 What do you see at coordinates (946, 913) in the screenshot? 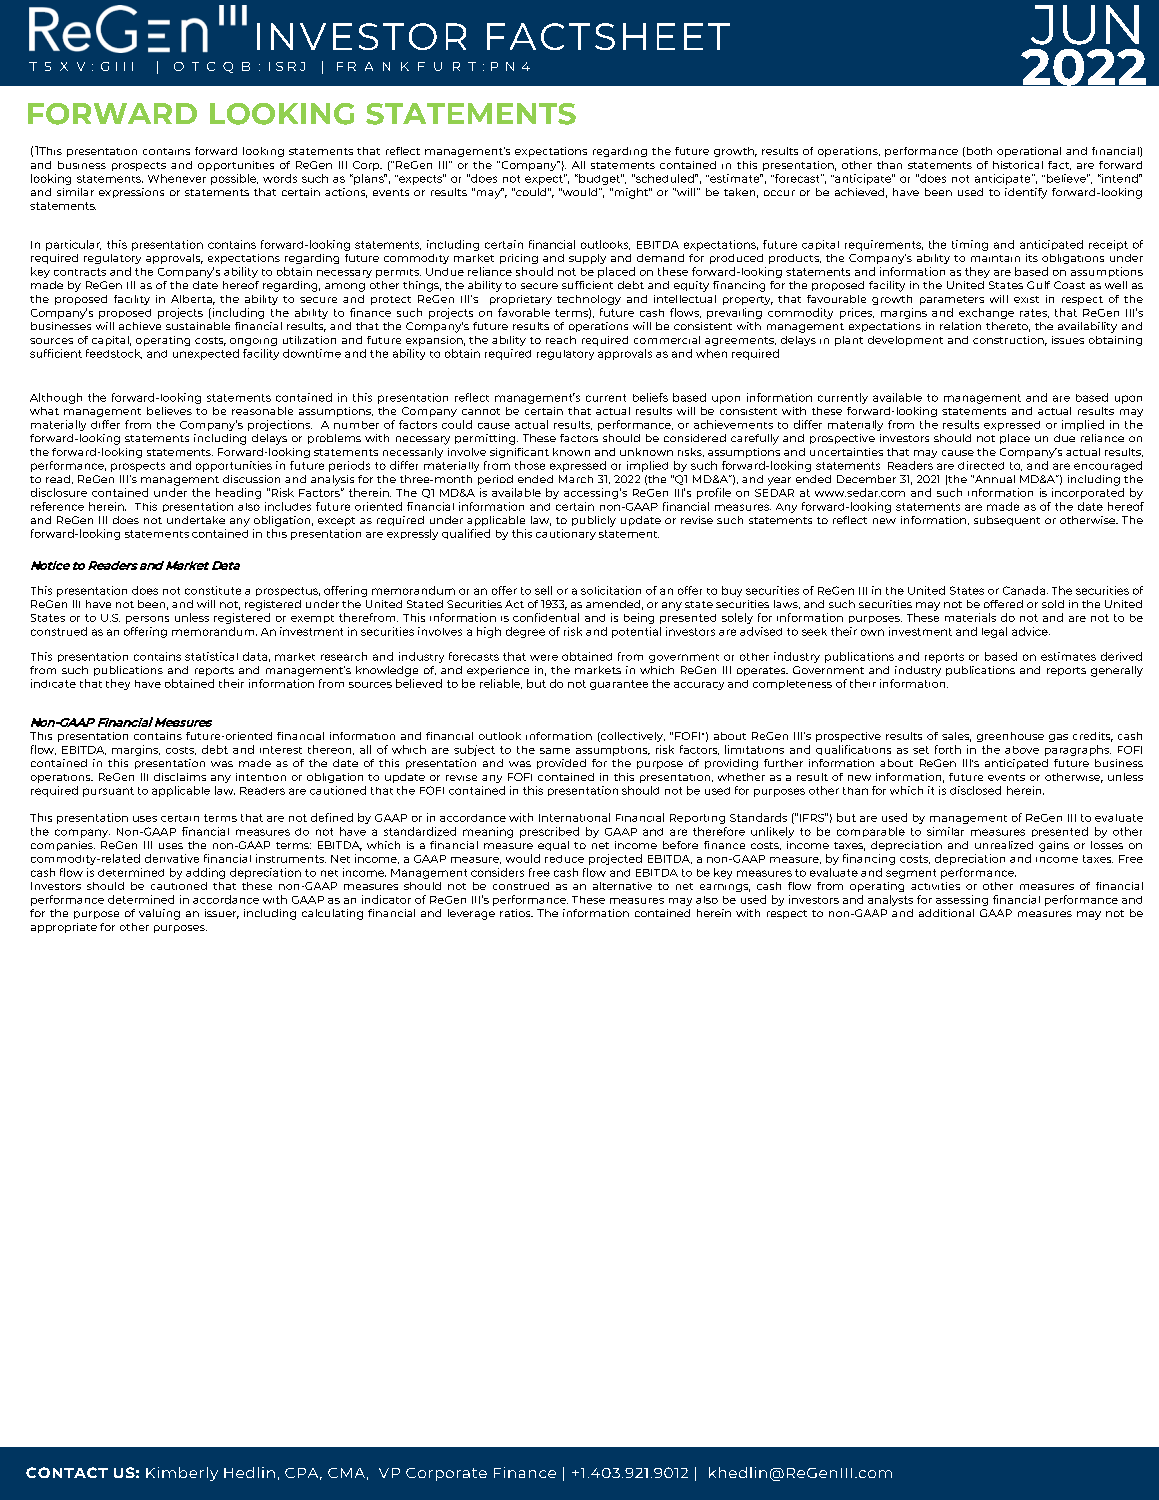
I see `additional` at bounding box center [946, 913].
